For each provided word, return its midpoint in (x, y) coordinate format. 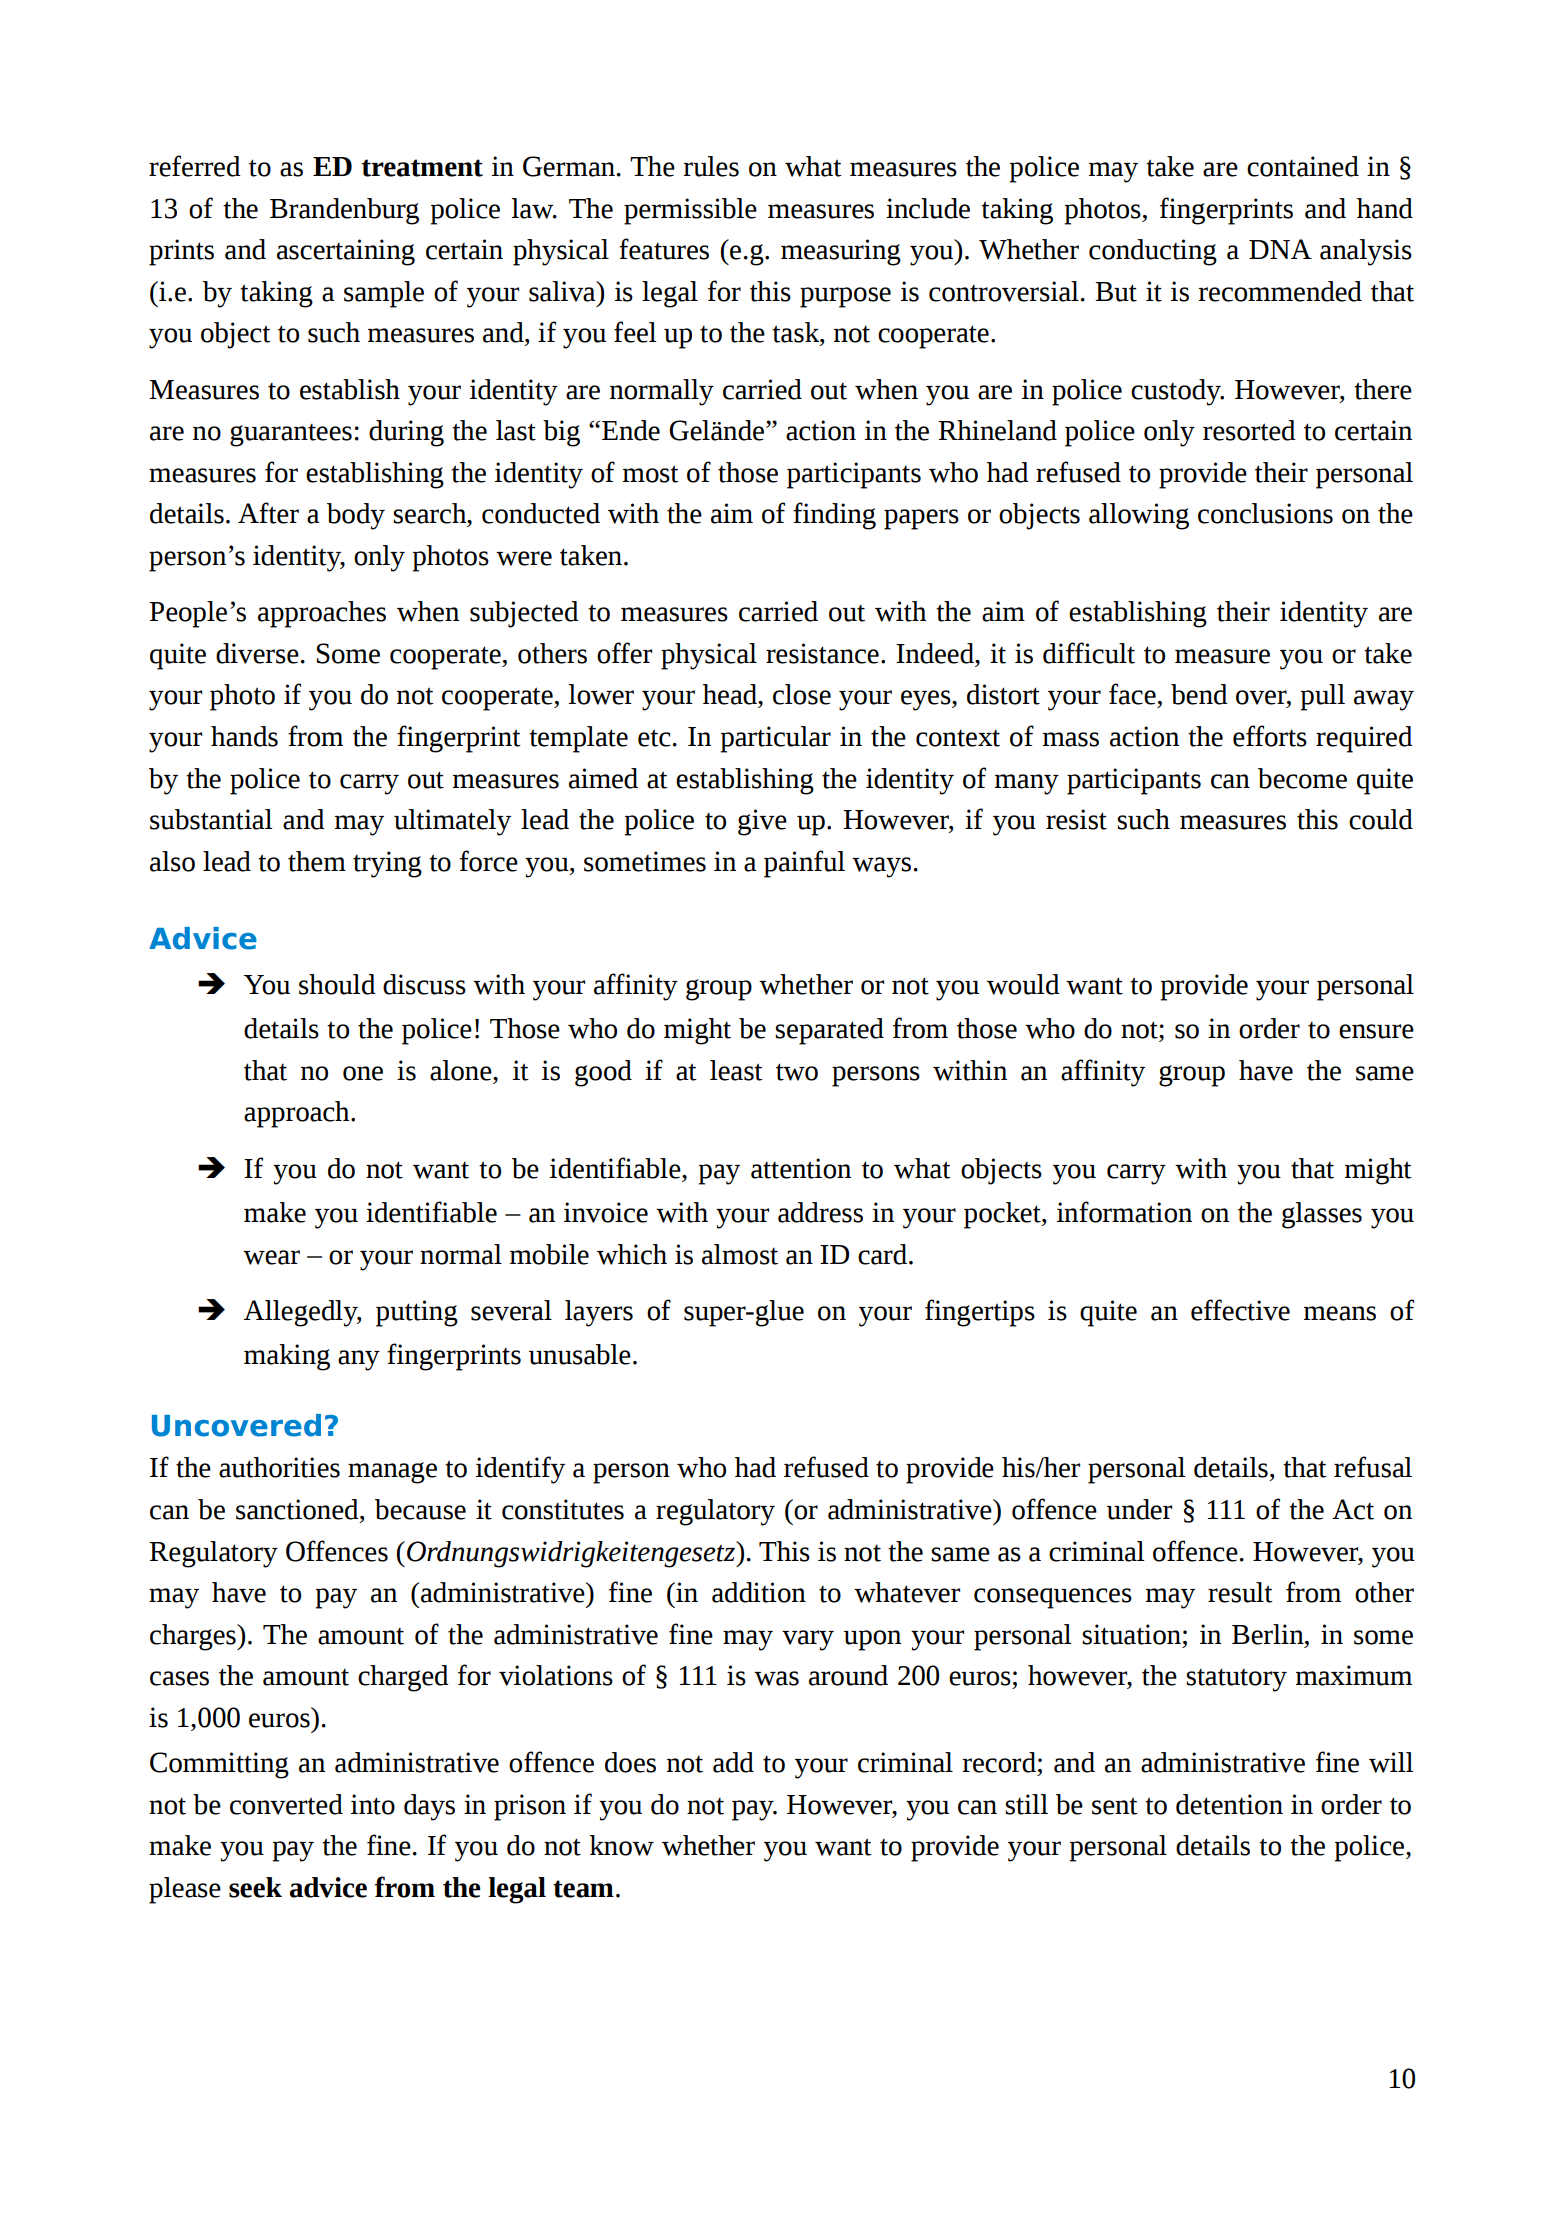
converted (286, 1804)
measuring (841, 252)
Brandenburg (344, 211)
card (882, 1254)
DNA (1280, 249)
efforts (1270, 736)
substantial (211, 819)
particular (776, 739)
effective (1240, 1310)
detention (1229, 1804)
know (621, 1845)
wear (271, 1257)
